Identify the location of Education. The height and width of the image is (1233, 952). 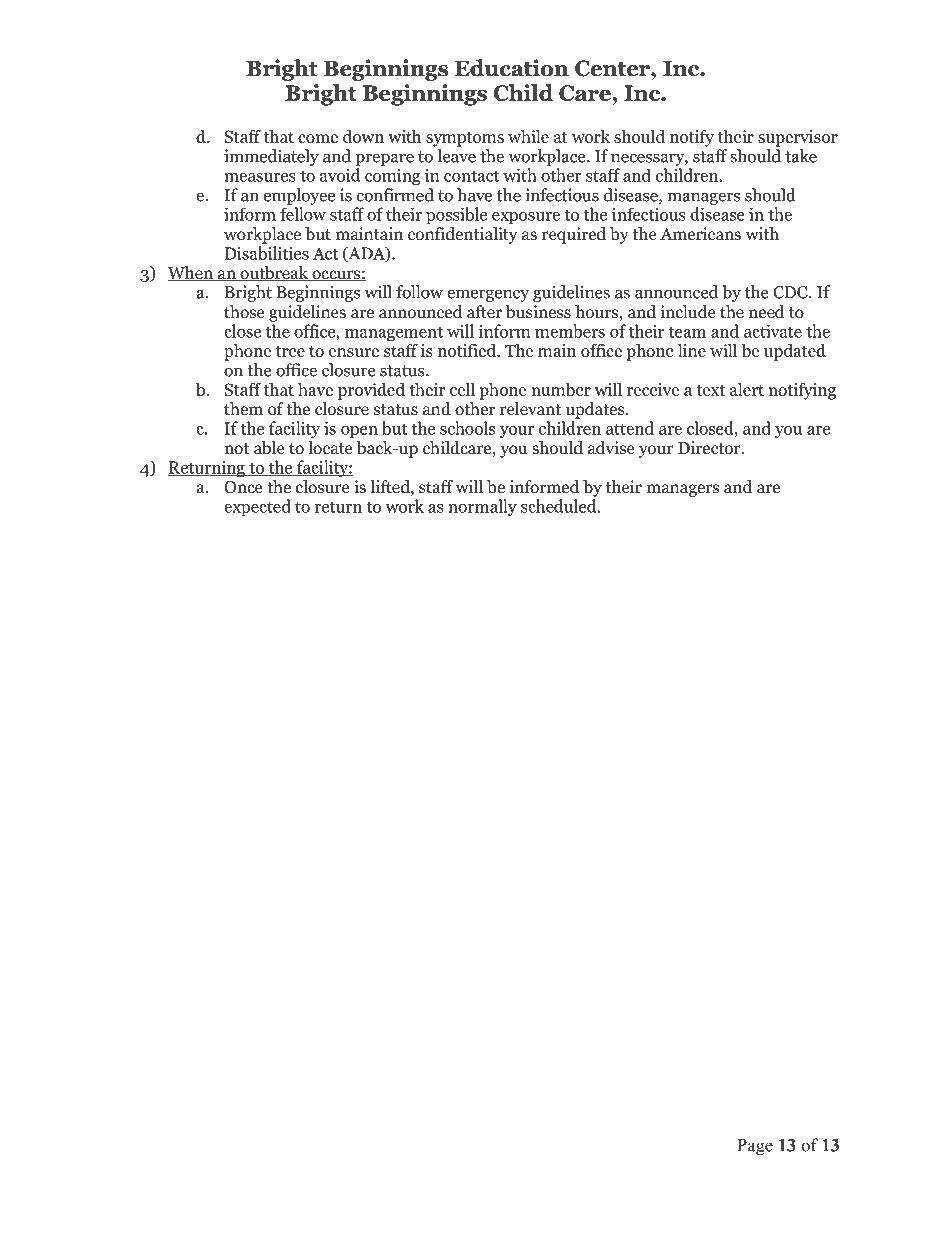
(512, 68).
